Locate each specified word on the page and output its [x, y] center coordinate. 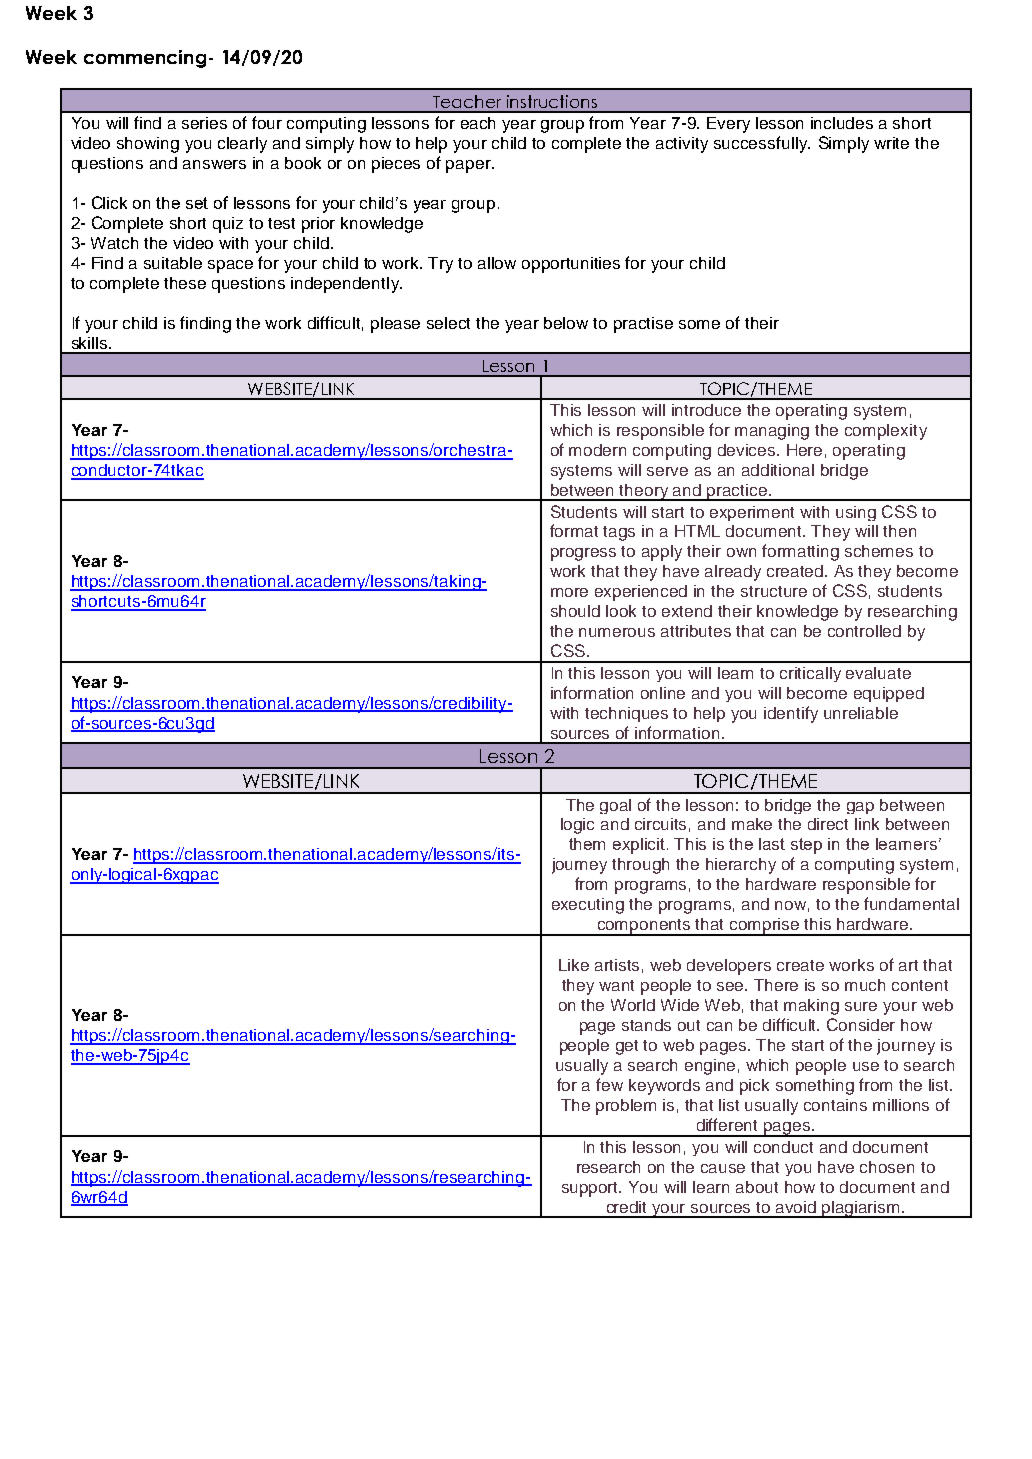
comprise [765, 927]
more [569, 592]
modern [597, 450]
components [644, 927]
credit [626, 1207]
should [575, 611]
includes [842, 123]
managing [772, 432]
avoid [796, 1207]
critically [810, 674]
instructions [552, 101]
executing [588, 906]
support [591, 1189]
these [185, 283]
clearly [242, 145]
